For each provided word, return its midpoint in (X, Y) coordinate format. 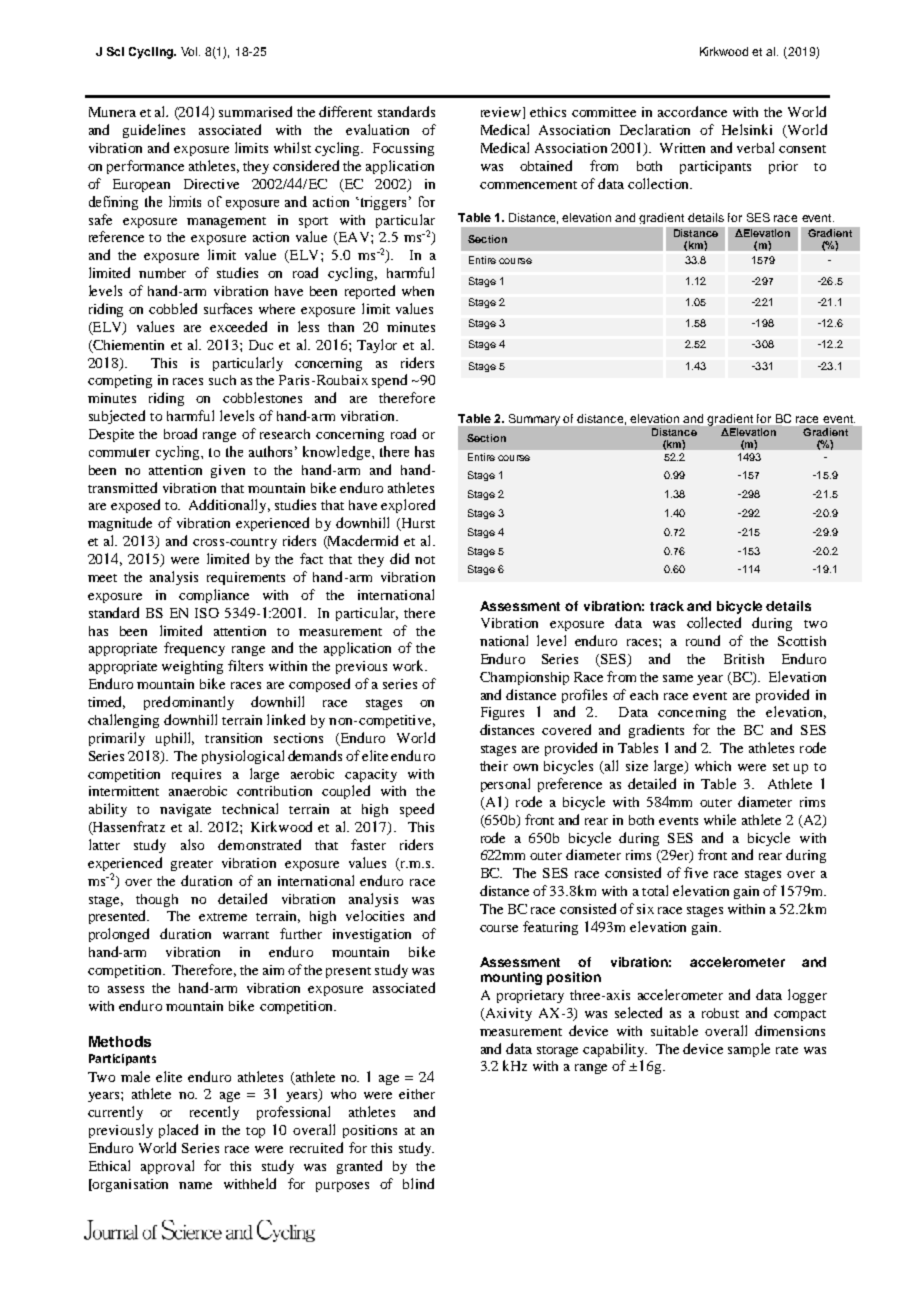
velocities (375, 915)
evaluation (377, 129)
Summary (536, 420)
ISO (207, 613)
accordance (692, 111)
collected (714, 622)
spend (389, 381)
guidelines (154, 131)
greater (192, 865)
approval (167, 1167)
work (409, 665)
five (696, 872)
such (222, 380)
